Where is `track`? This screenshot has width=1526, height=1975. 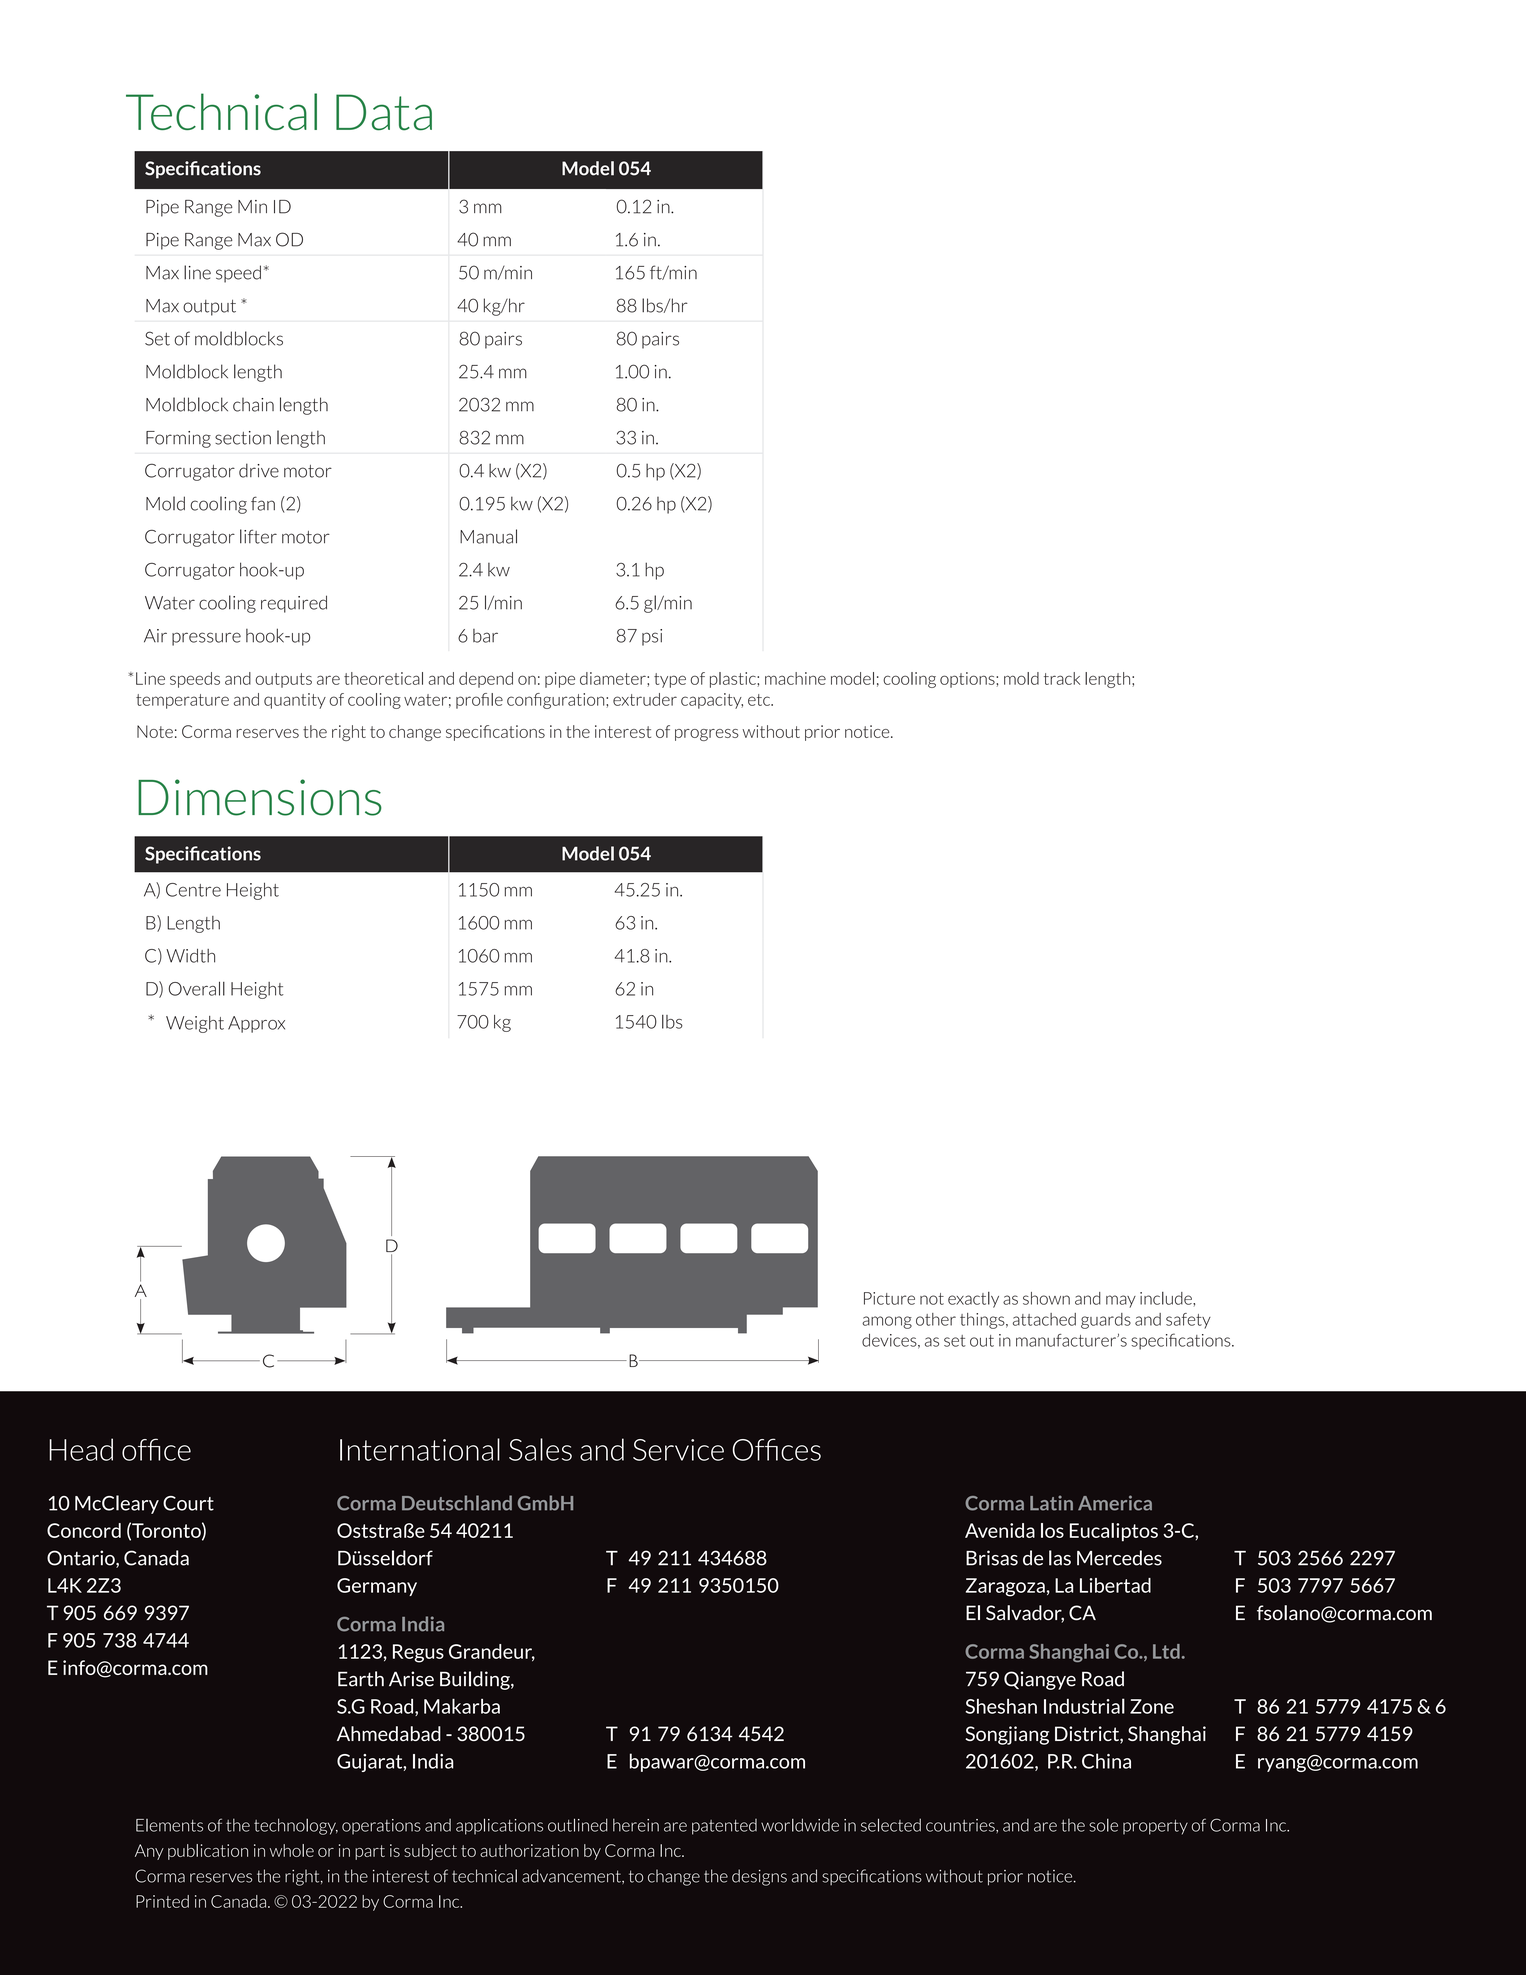
track is located at coordinates (1062, 678).
